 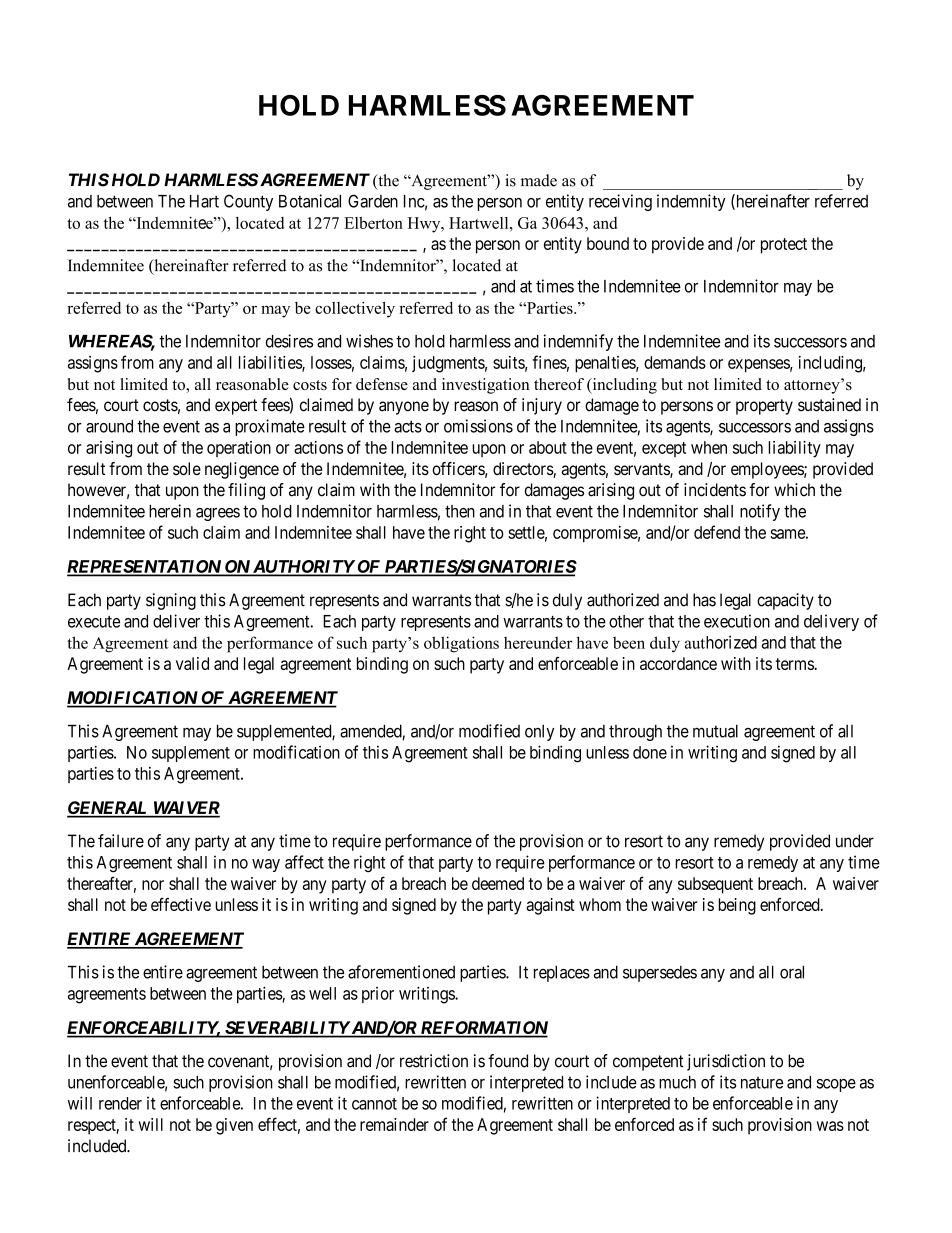 What do you see at coordinates (498, 883) in the document?
I see `deemed` at bounding box center [498, 883].
